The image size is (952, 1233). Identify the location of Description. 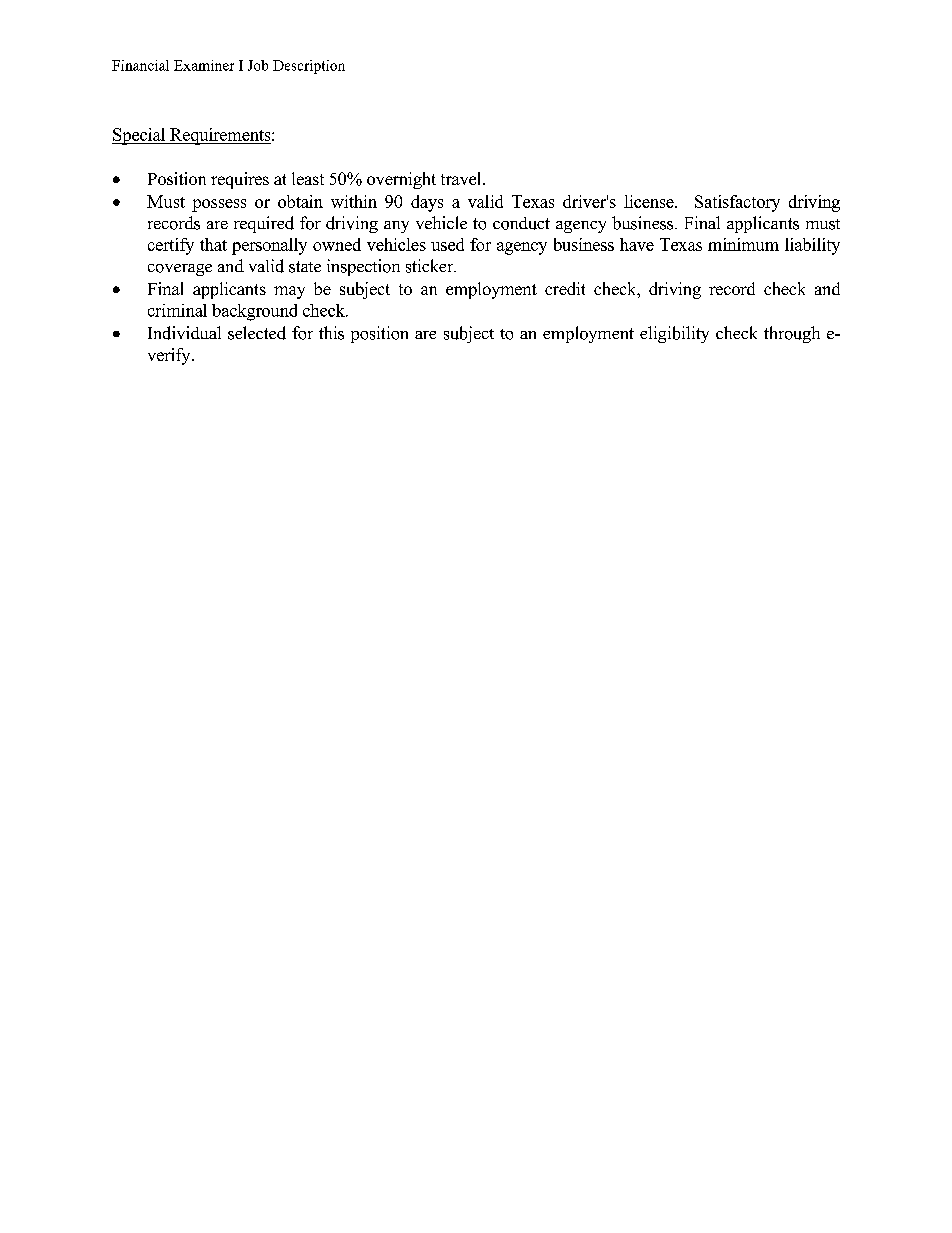
(309, 67).
